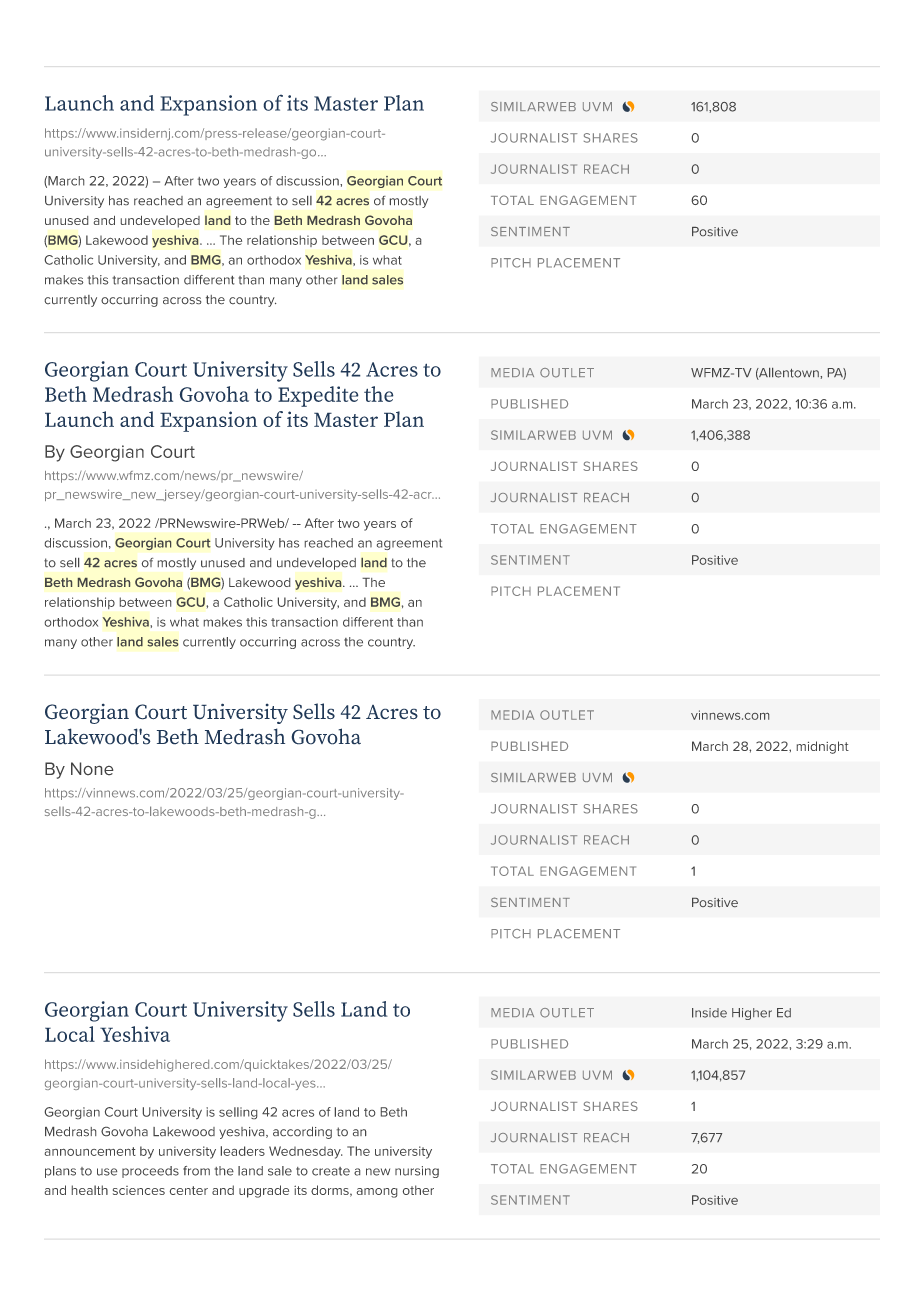 This document has height=1308, width=924. Describe the element at coordinates (196, 1171) in the document. I see `from` at that location.
